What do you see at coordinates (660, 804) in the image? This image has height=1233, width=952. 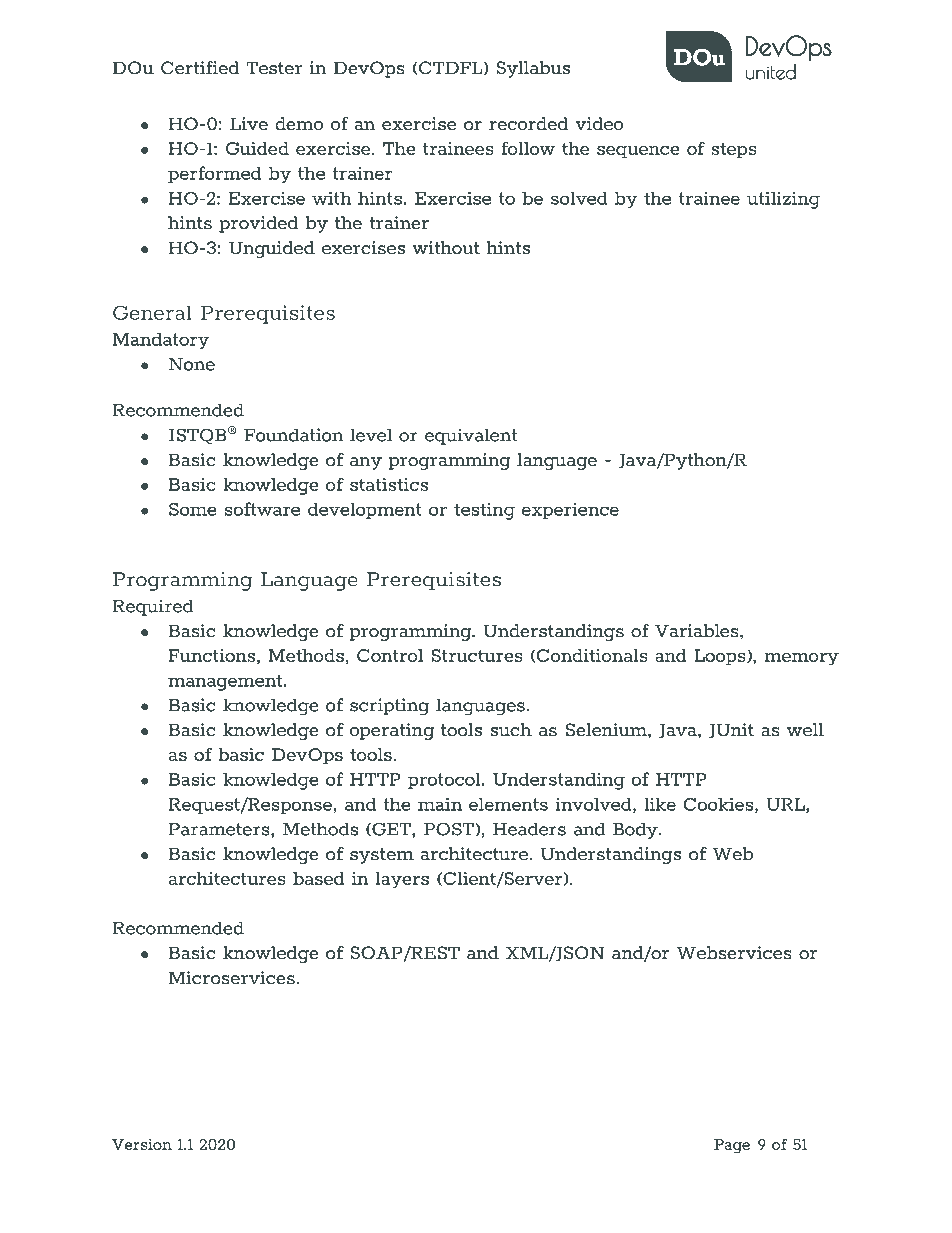 I see `like` at bounding box center [660, 804].
